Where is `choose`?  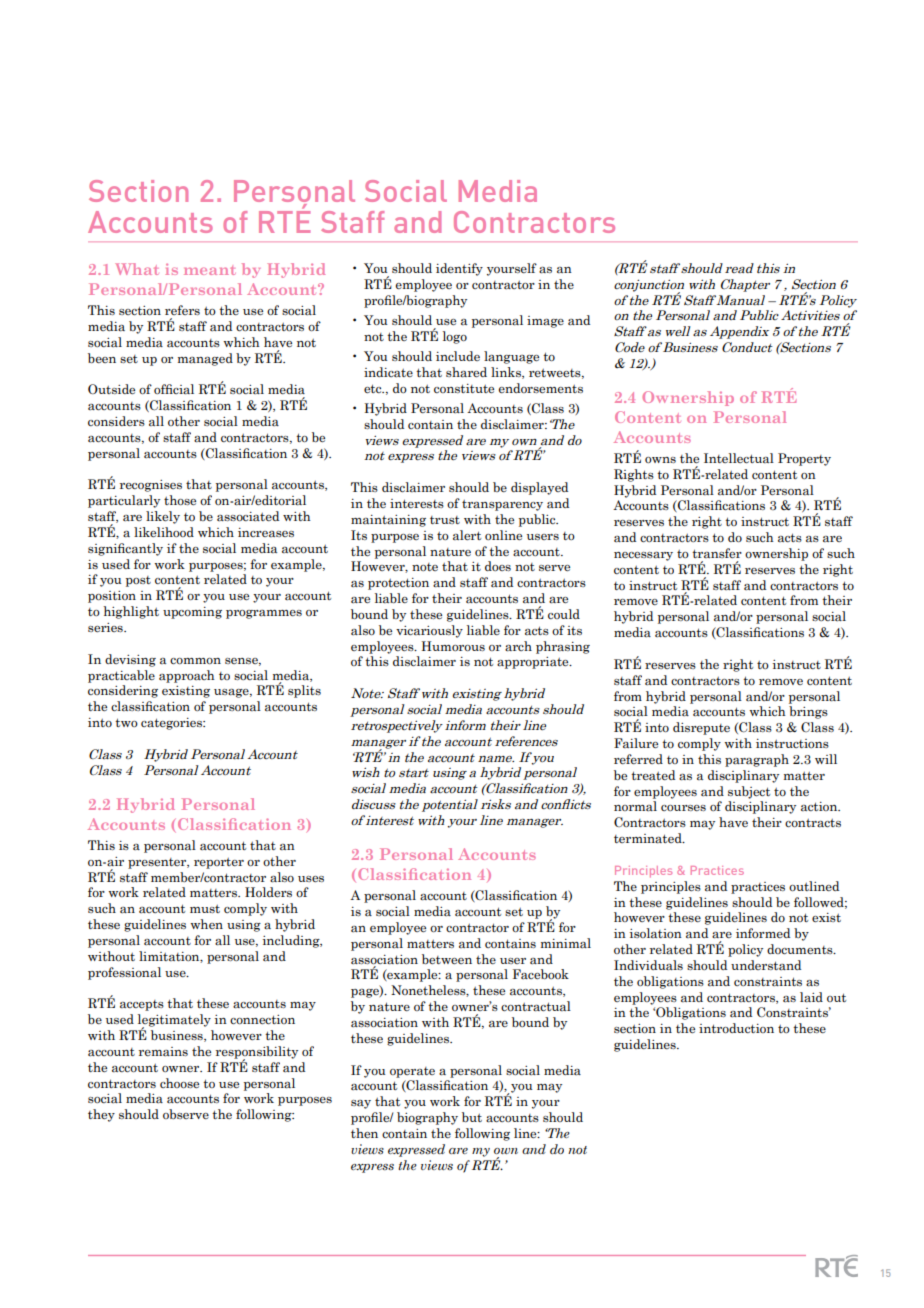 choose is located at coordinates (179, 1083).
